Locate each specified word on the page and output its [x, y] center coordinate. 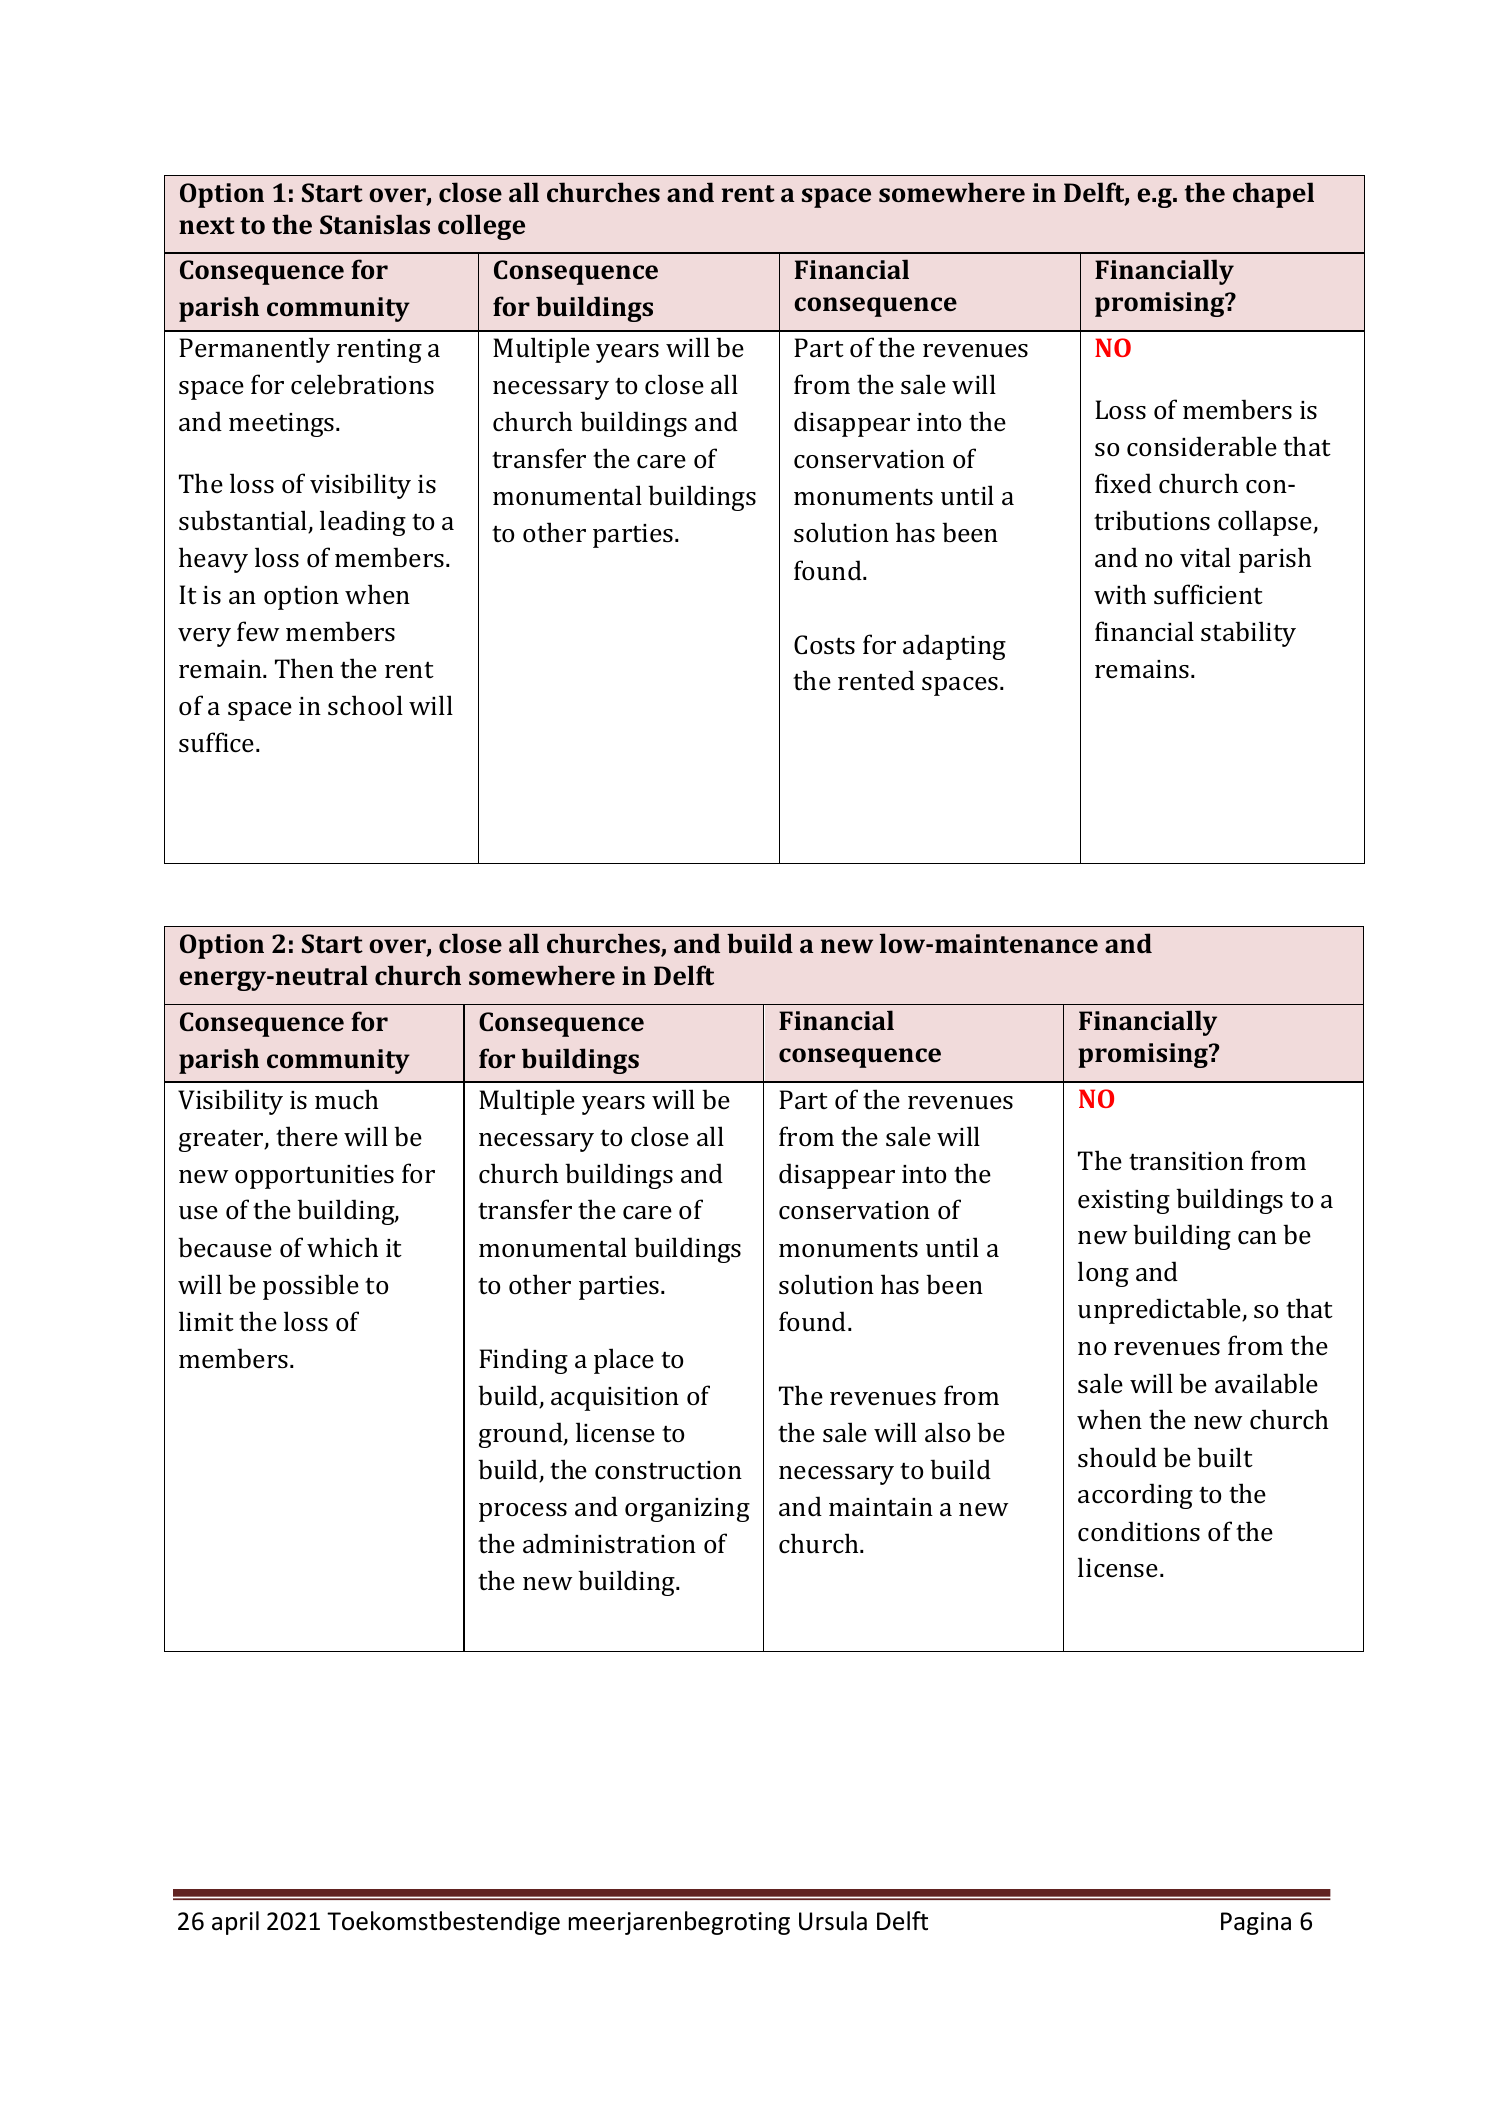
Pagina [1256, 1923]
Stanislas [375, 224]
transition [1186, 1161]
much [346, 1099]
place [624, 1361]
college [481, 227]
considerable [1202, 446]
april [235, 1923]
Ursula [833, 1921]
